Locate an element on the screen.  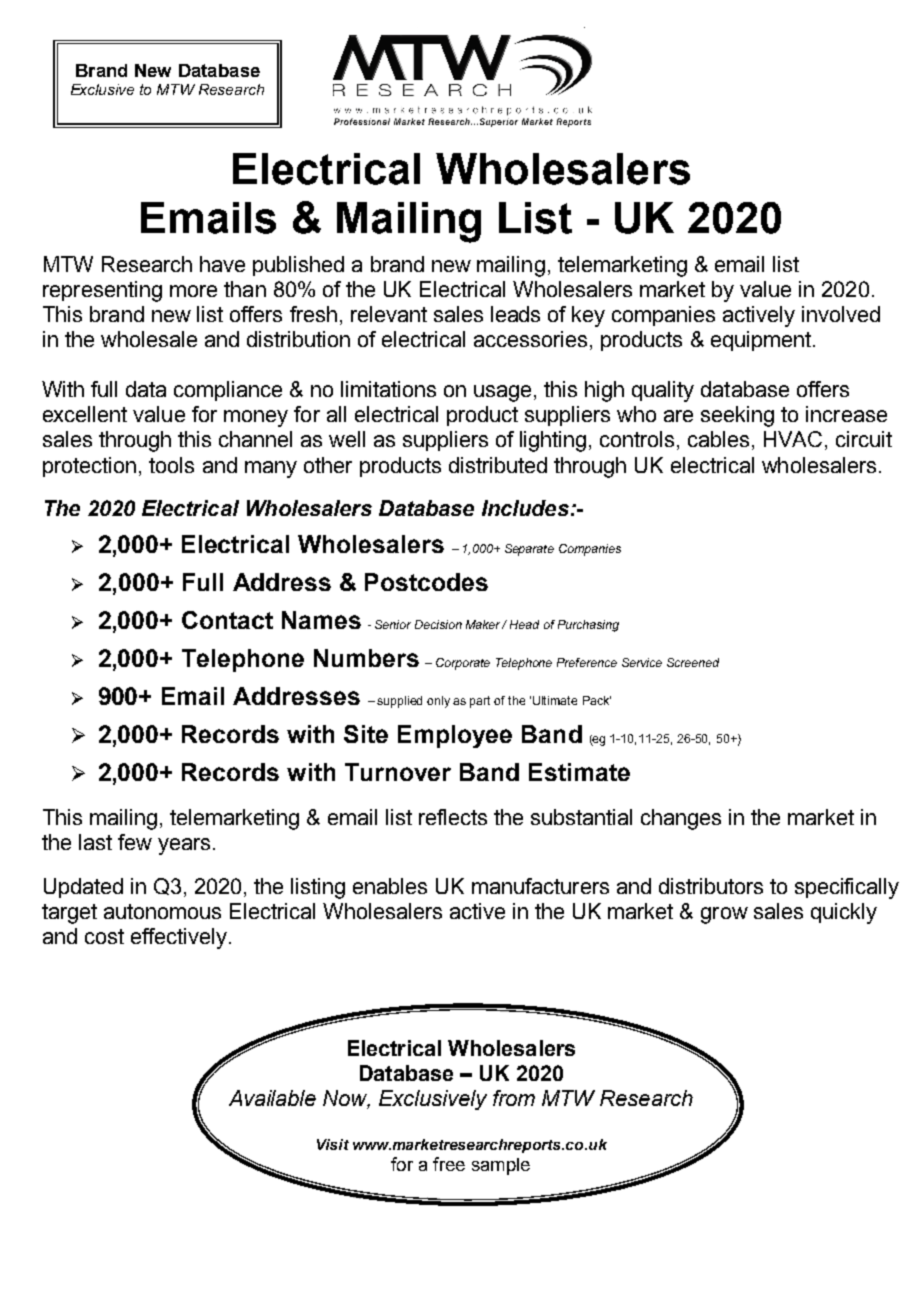
Screened is located at coordinates (693, 662).
